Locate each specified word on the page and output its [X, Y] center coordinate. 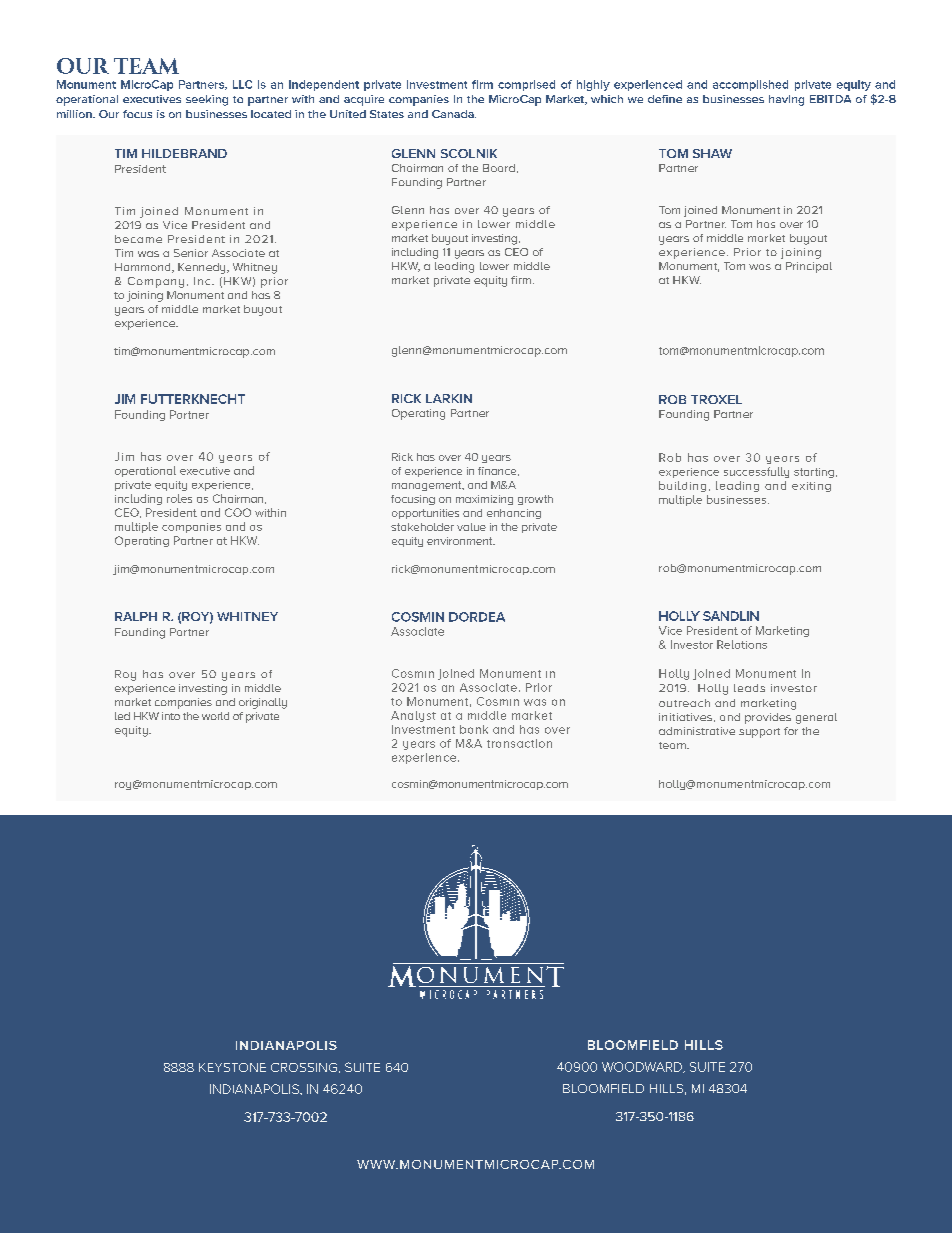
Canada [454, 114]
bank [474, 729]
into [171, 716]
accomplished [750, 85]
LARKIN [449, 398]
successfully [756, 472]
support [759, 733]
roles [179, 498]
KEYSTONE [232, 1067]
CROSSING [304, 1067]
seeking [207, 100]
